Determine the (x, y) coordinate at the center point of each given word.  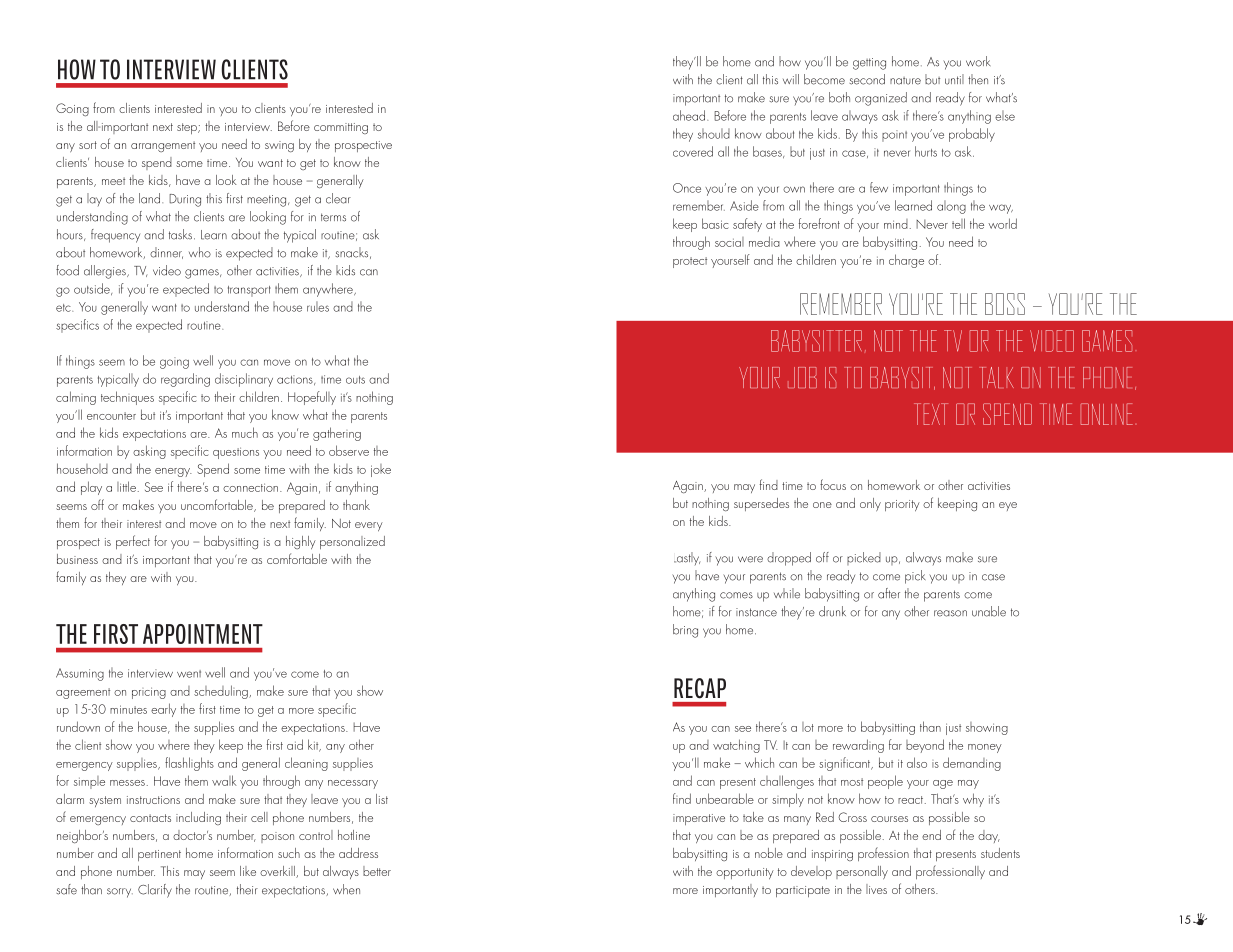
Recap (700, 688)
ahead (689, 115)
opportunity (745, 873)
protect (690, 262)
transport (249, 291)
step (188, 128)
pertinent (159, 855)
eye (1008, 506)
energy (173, 472)
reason (950, 613)
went (189, 674)
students (1000, 853)
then (978, 79)
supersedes (761, 504)
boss (1005, 304)
